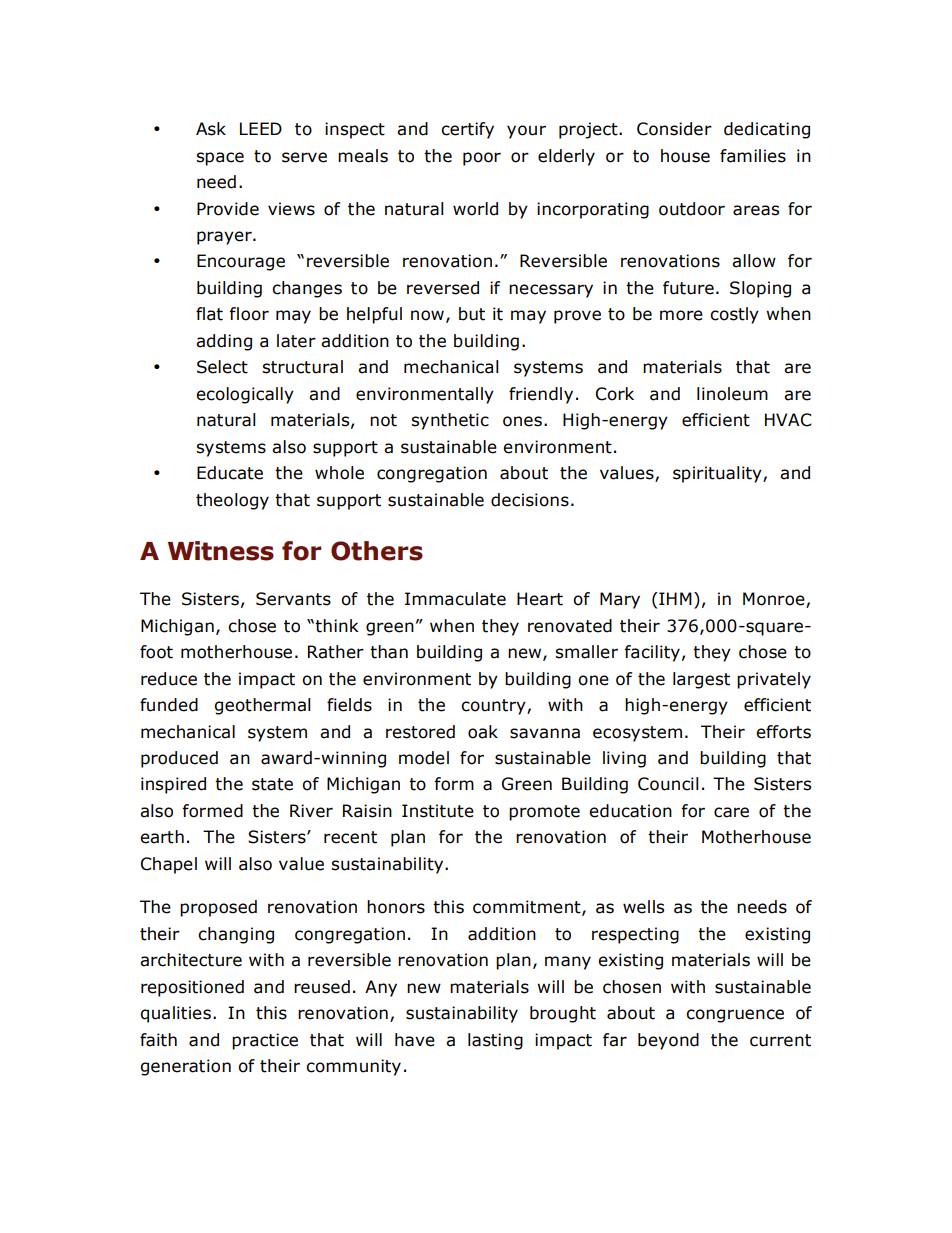 This page has width=952, height=1233. Describe the element at coordinates (735, 1016) in the page. I see `congruence` at that location.
